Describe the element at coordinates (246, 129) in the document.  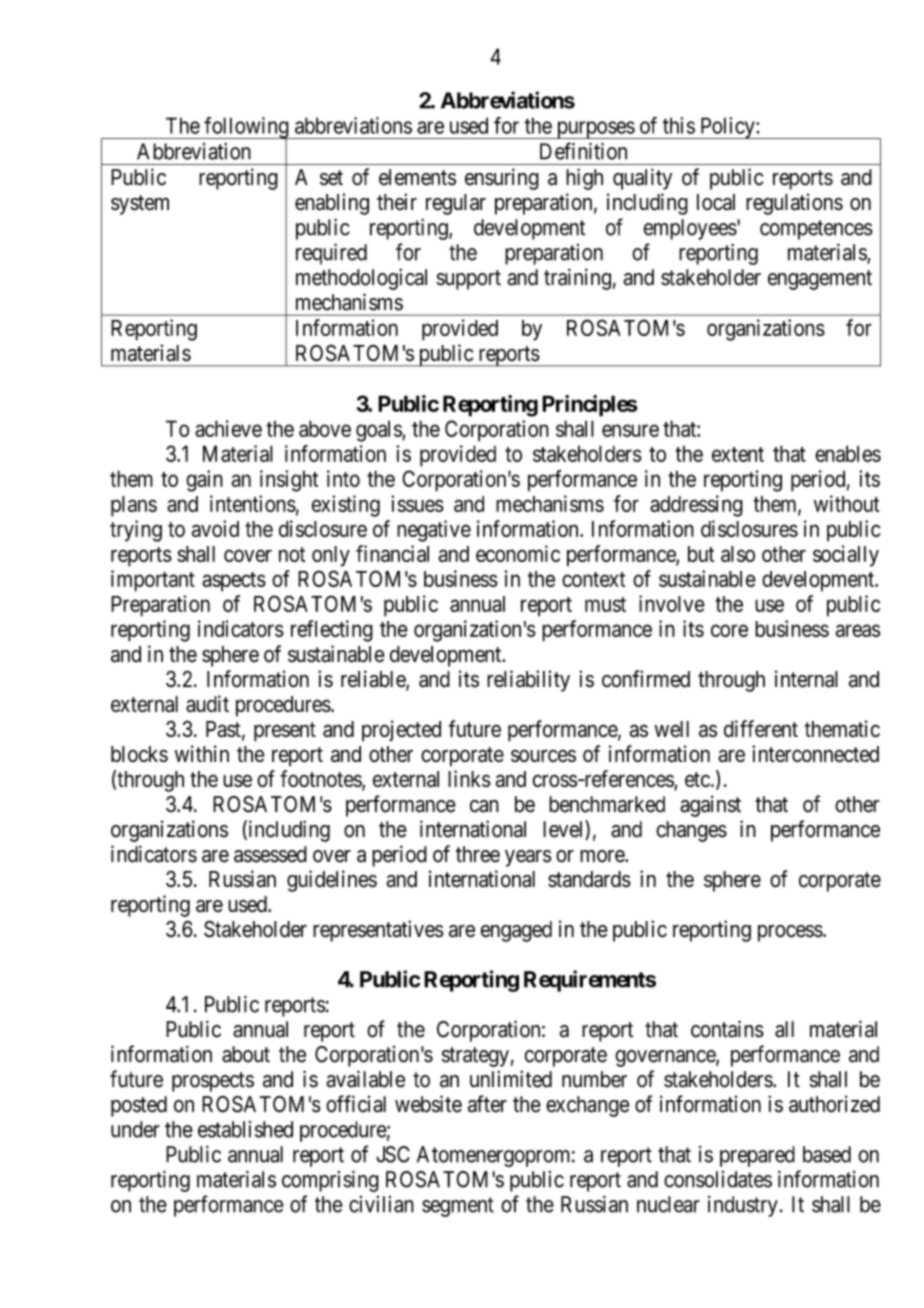
I see `following` at that location.
